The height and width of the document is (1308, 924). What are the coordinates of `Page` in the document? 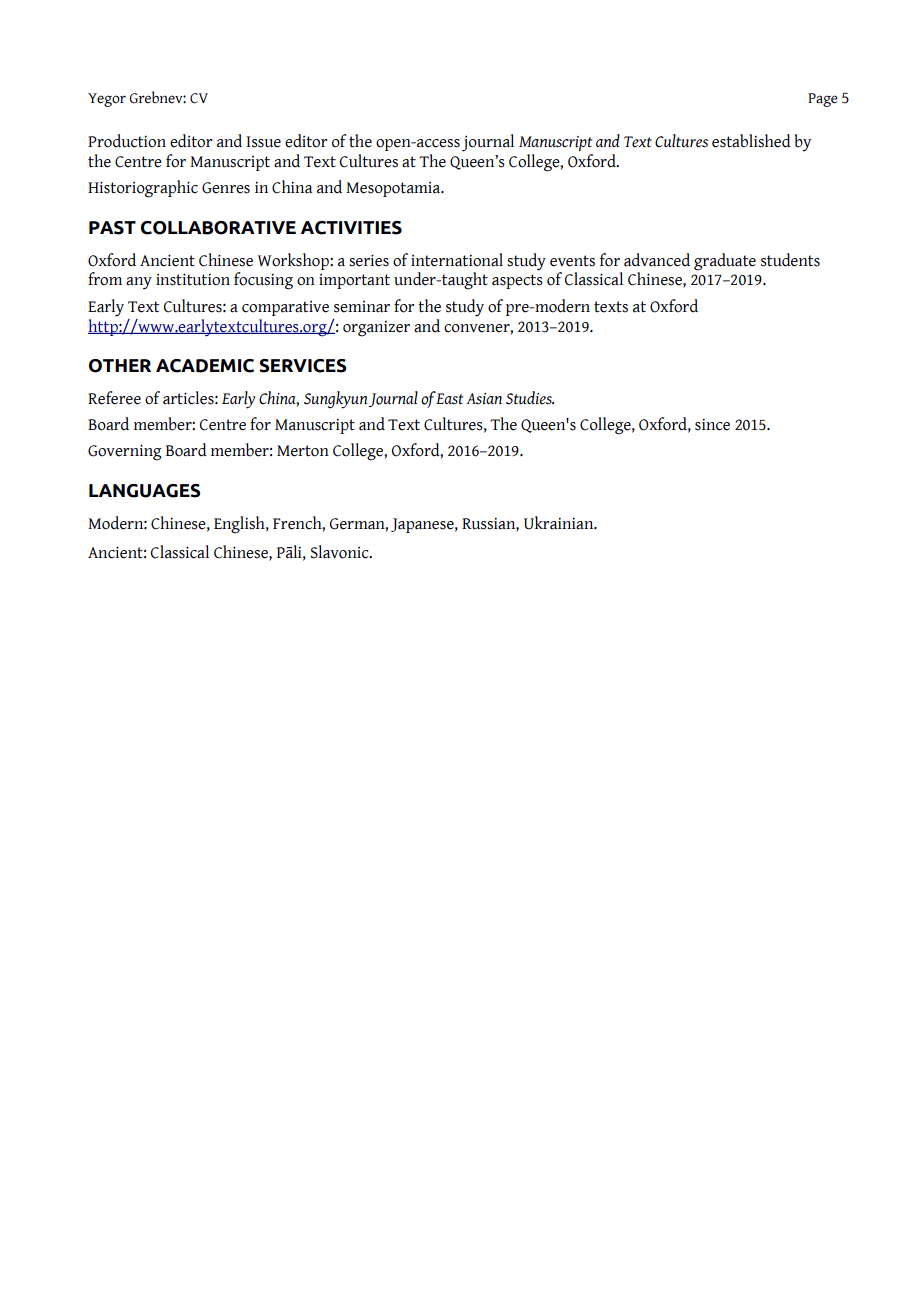 It's located at (823, 100).
